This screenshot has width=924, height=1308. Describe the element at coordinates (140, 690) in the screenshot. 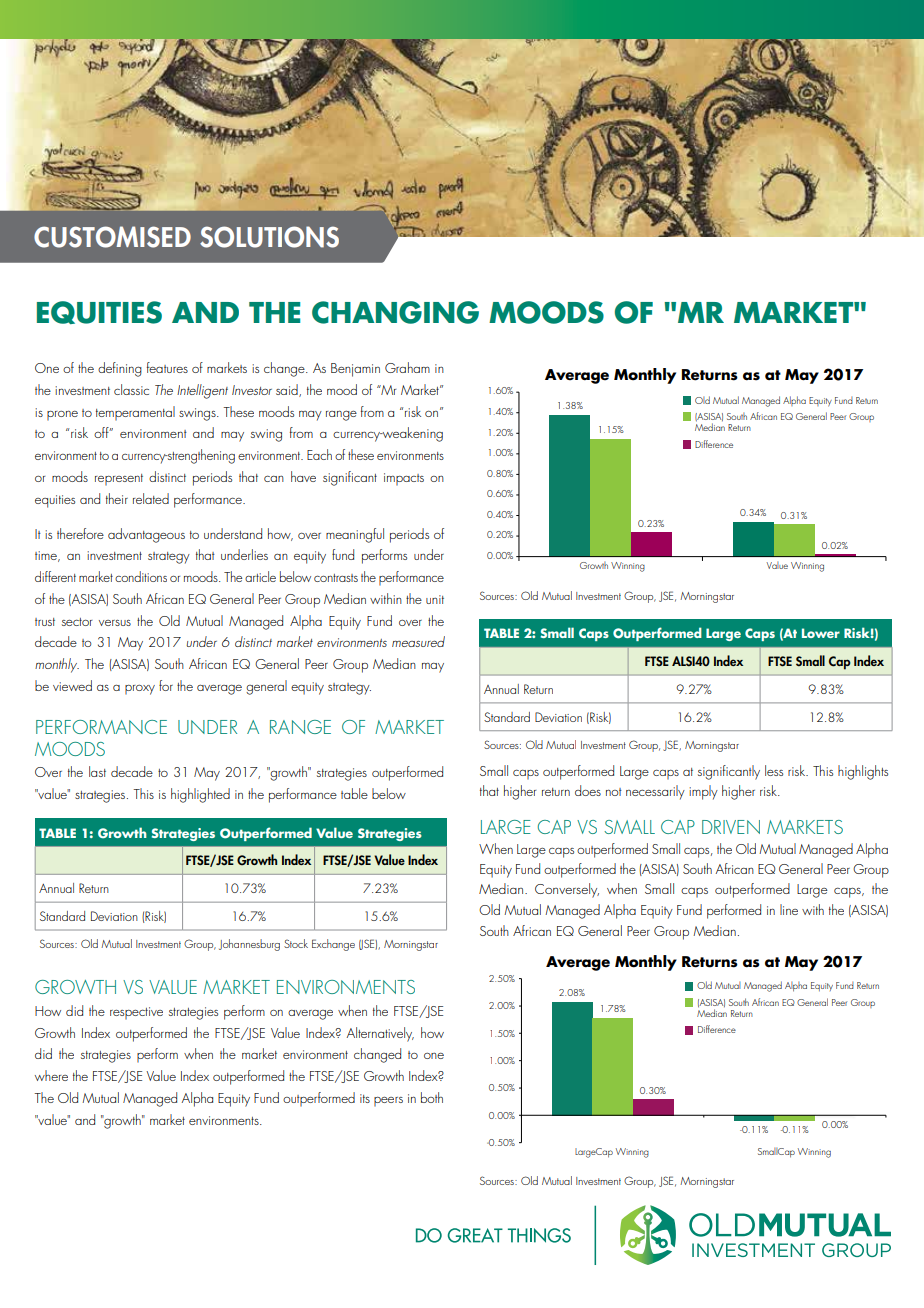

I see `proxy` at that location.
